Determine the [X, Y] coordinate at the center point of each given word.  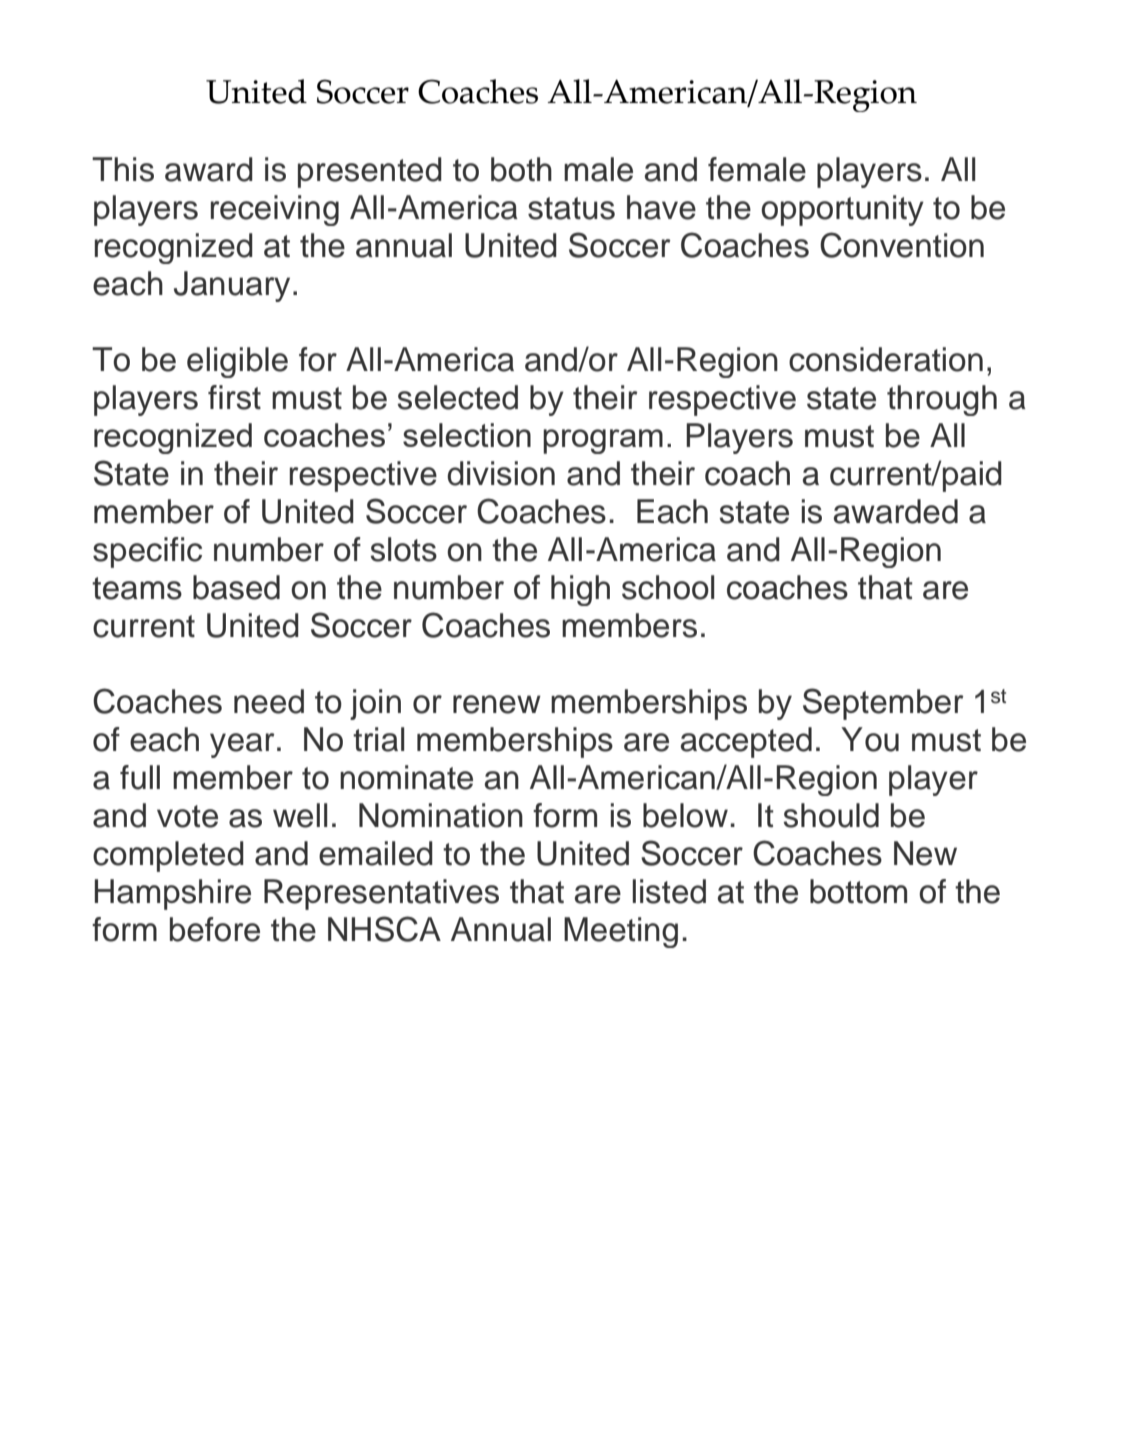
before [215, 929]
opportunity [842, 210]
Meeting [621, 932]
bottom [858, 891]
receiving [275, 210]
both [521, 169]
